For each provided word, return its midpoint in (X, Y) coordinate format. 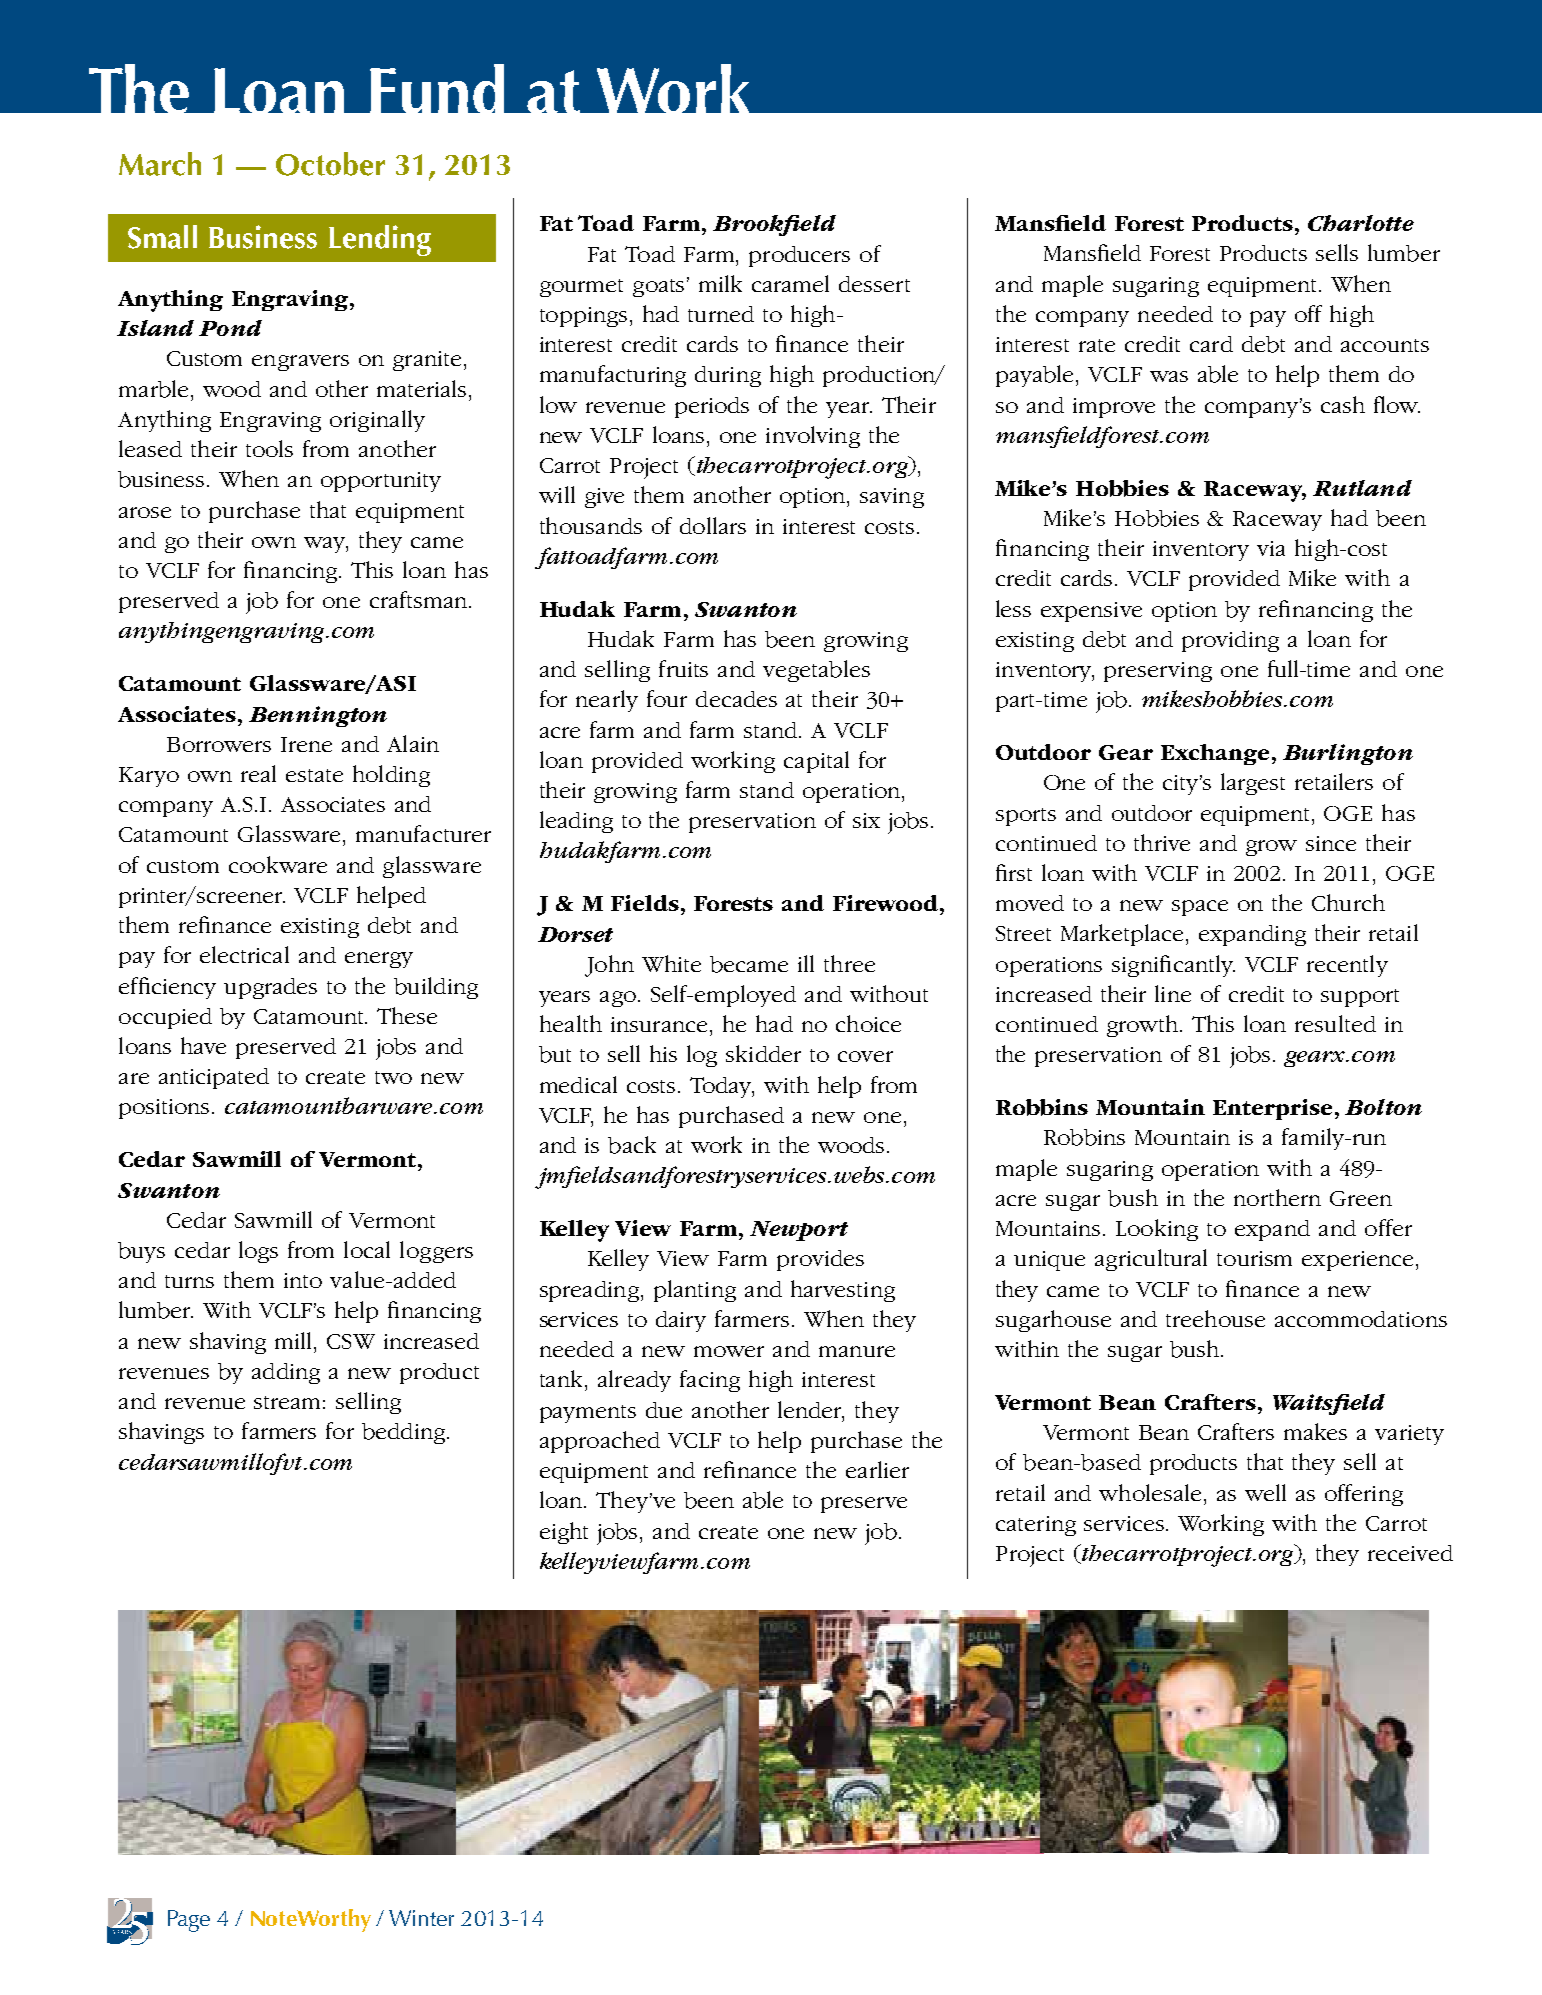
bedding (405, 1433)
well (1265, 1492)
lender (811, 1410)
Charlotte (1361, 223)
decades (736, 699)
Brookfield (774, 225)
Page (189, 1921)
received (1410, 1553)
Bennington (318, 716)
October (330, 164)
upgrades (270, 988)
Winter (421, 1918)
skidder (763, 1053)
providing (1230, 641)
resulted (1335, 1023)
